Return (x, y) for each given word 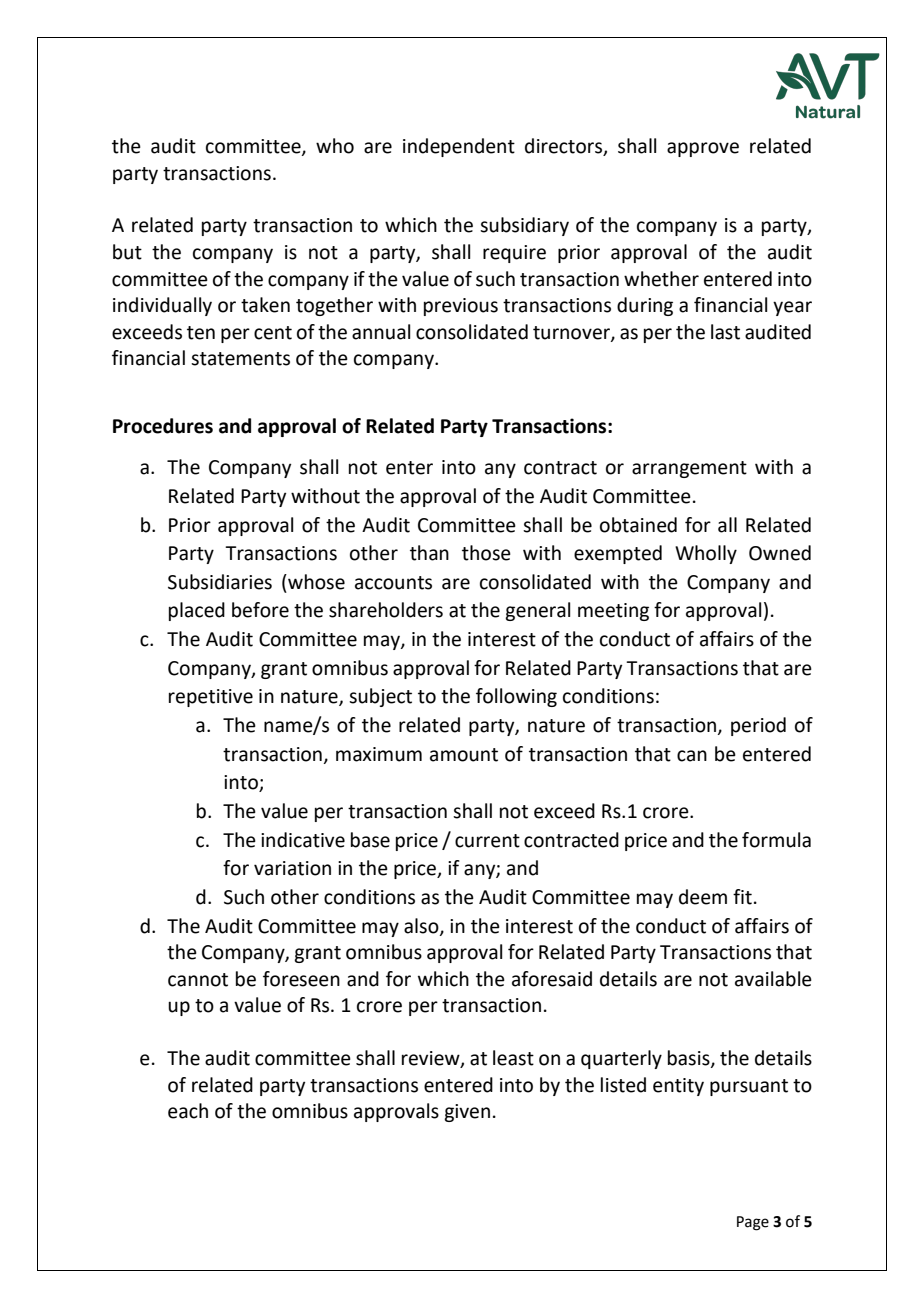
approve (703, 149)
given (467, 1113)
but (127, 252)
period (758, 726)
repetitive (211, 698)
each (188, 1111)
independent (459, 147)
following (516, 697)
